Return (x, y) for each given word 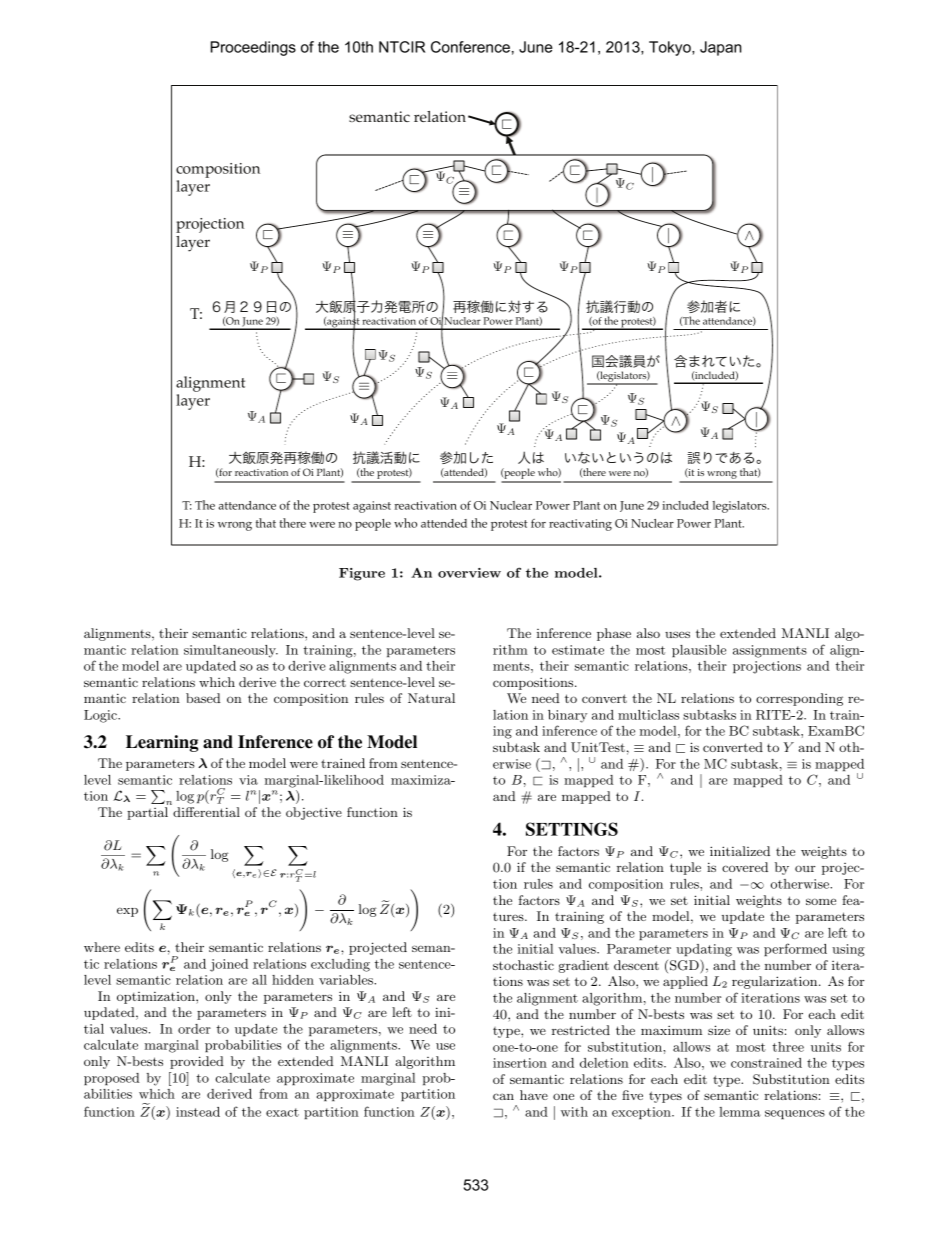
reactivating (580, 525)
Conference (470, 47)
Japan (721, 48)
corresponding (799, 699)
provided (197, 1062)
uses (677, 634)
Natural (431, 698)
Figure (362, 574)
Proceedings (253, 48)
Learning (162, 743)
